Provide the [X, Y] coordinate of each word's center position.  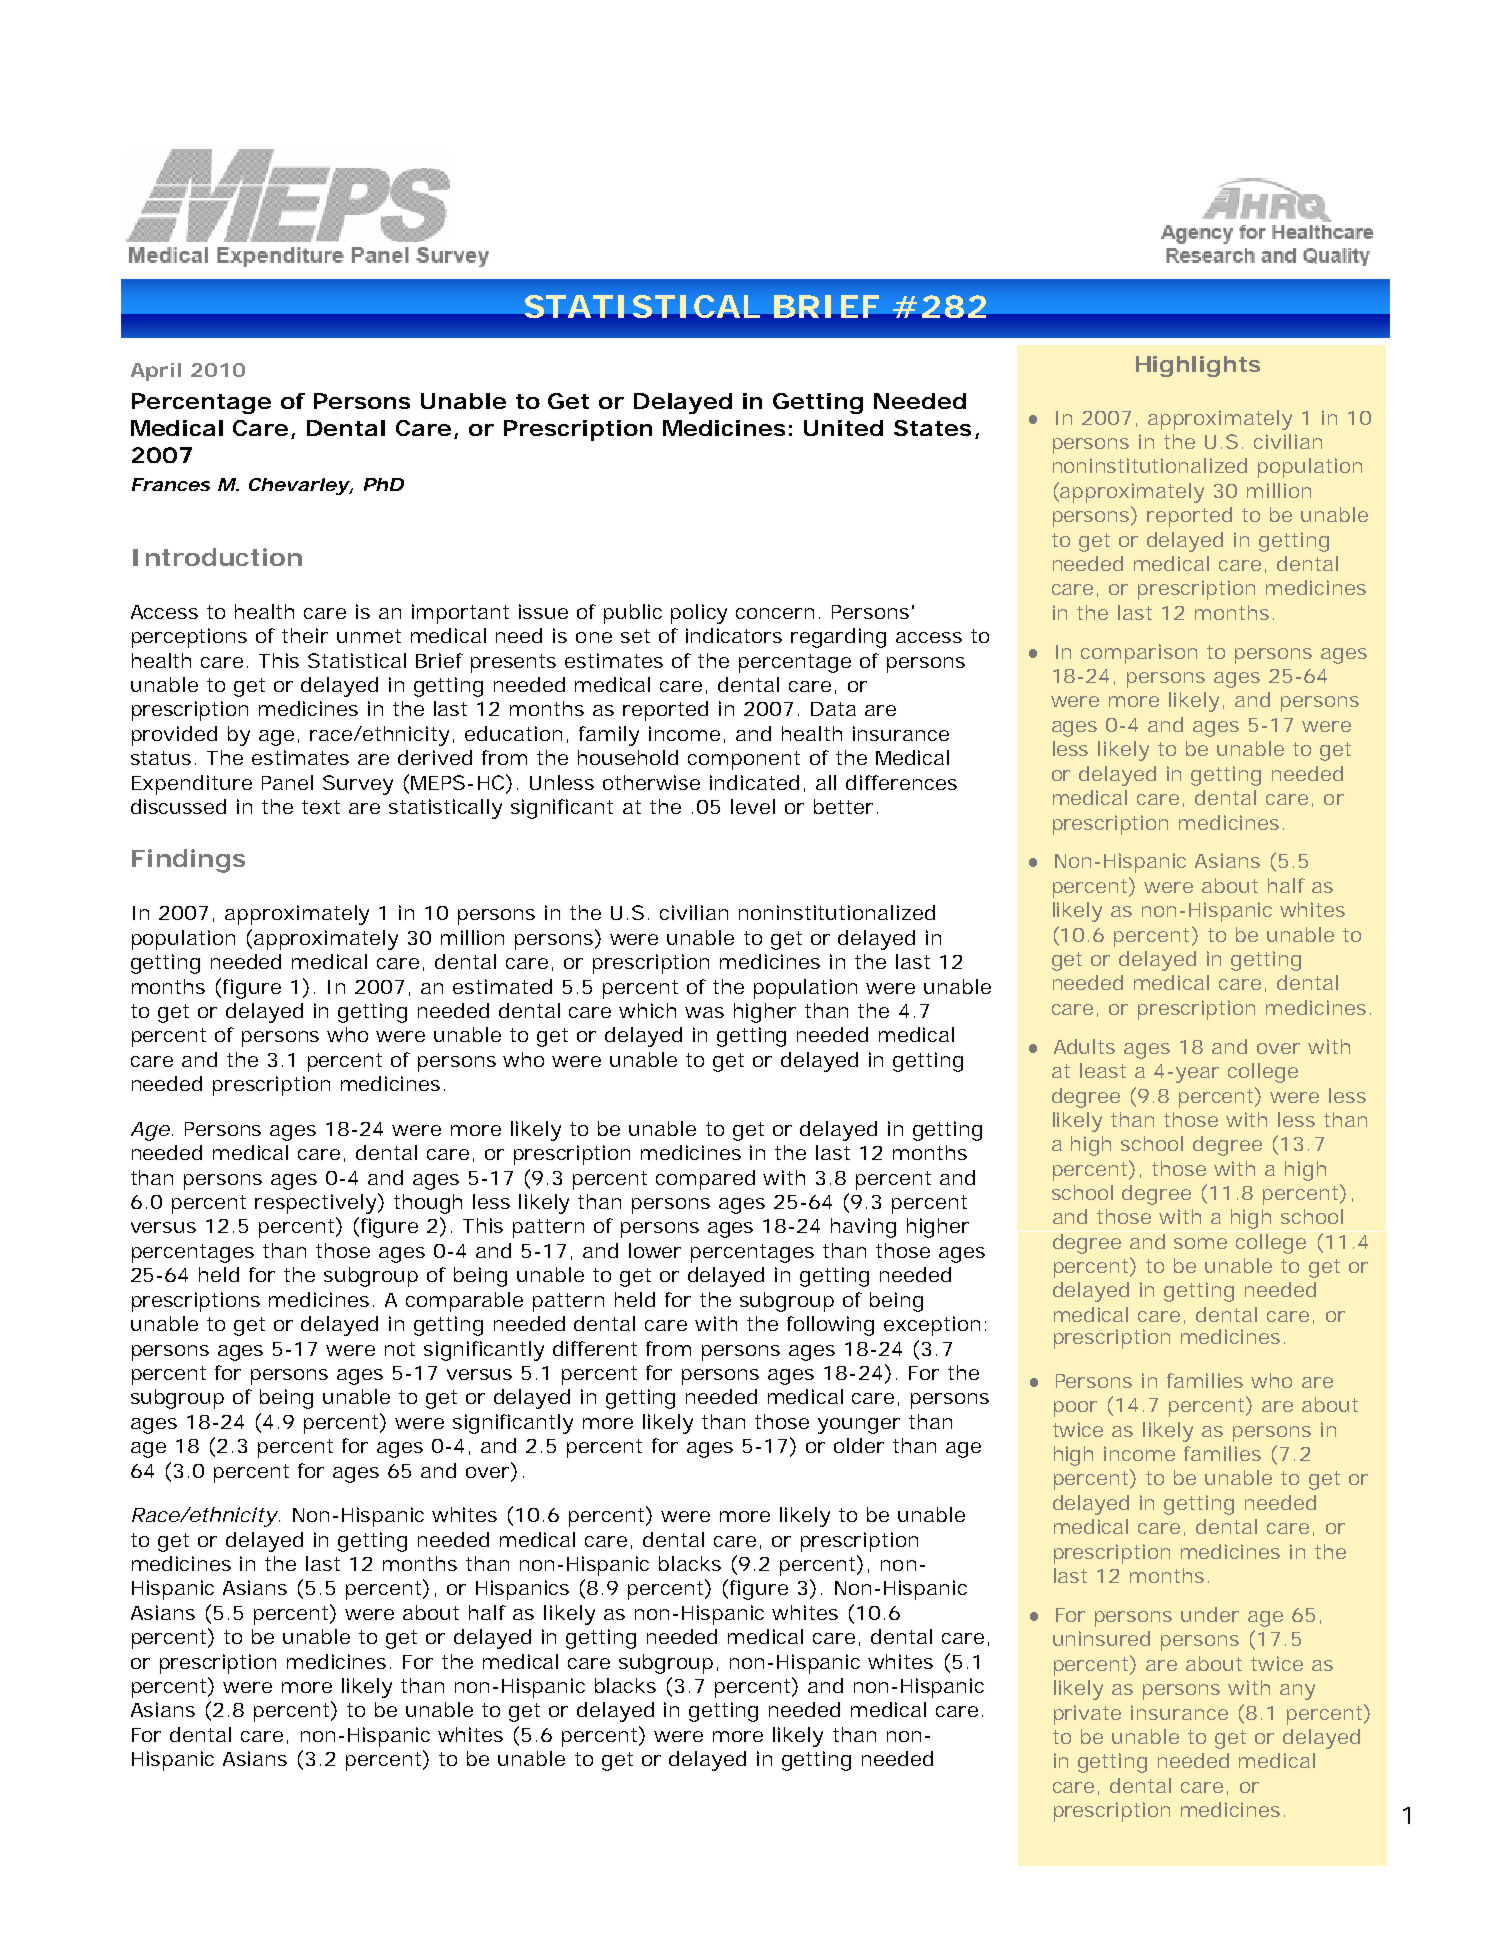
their [305, 635]
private [1087, 1715]
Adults [1084, 1046]
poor [1075, 1409]
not [400, 1349]
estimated [502, 986]
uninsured [1101, 1638]
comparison [1139, 654]
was [704, 1012]
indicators [734, 635]
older [859, 1445]
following [830, 1326]
